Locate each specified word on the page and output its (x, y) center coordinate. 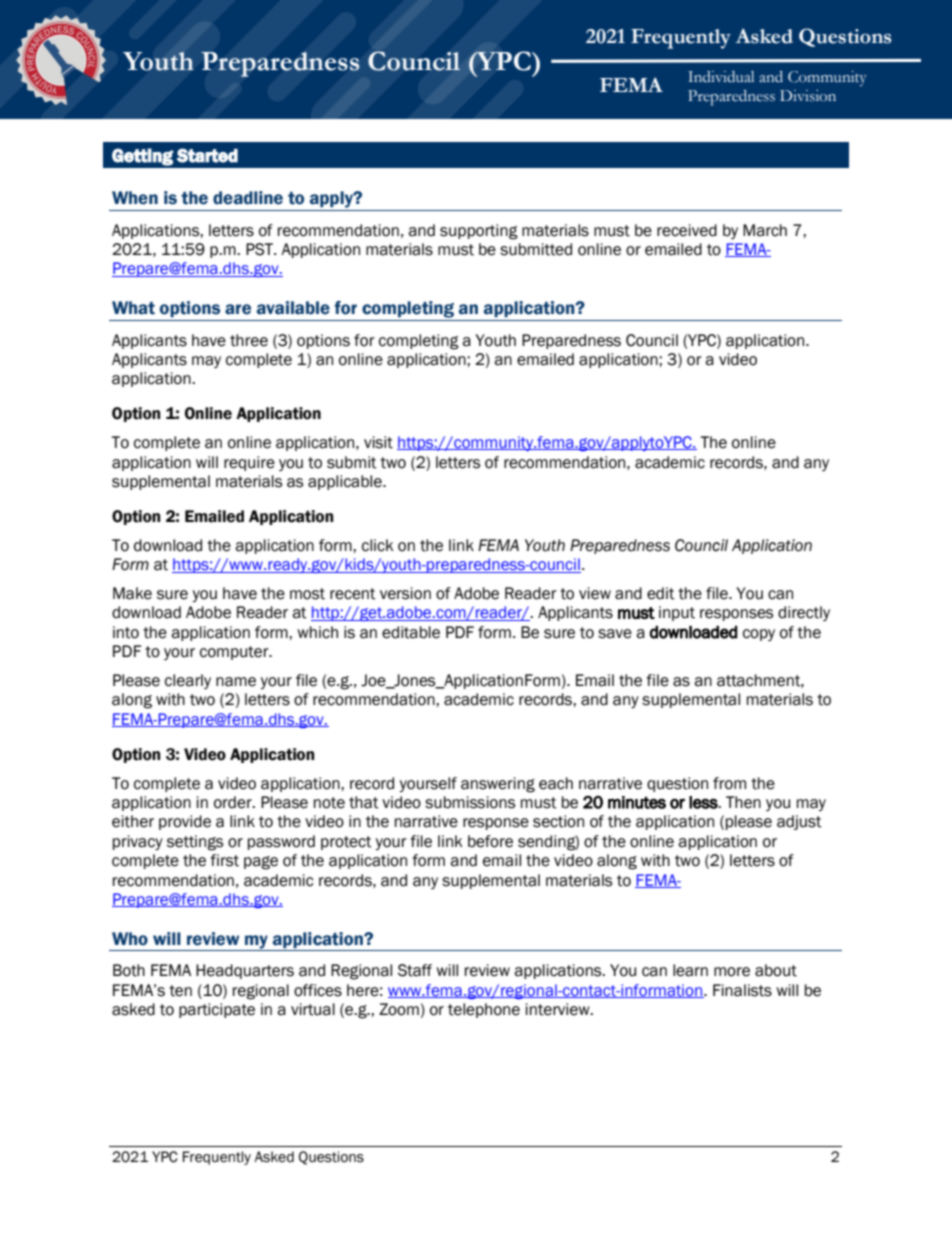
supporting (479, 232)
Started (207, 155)
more (732, 972)
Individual (721, 76)
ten (180, 991)
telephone (484, 1010)
